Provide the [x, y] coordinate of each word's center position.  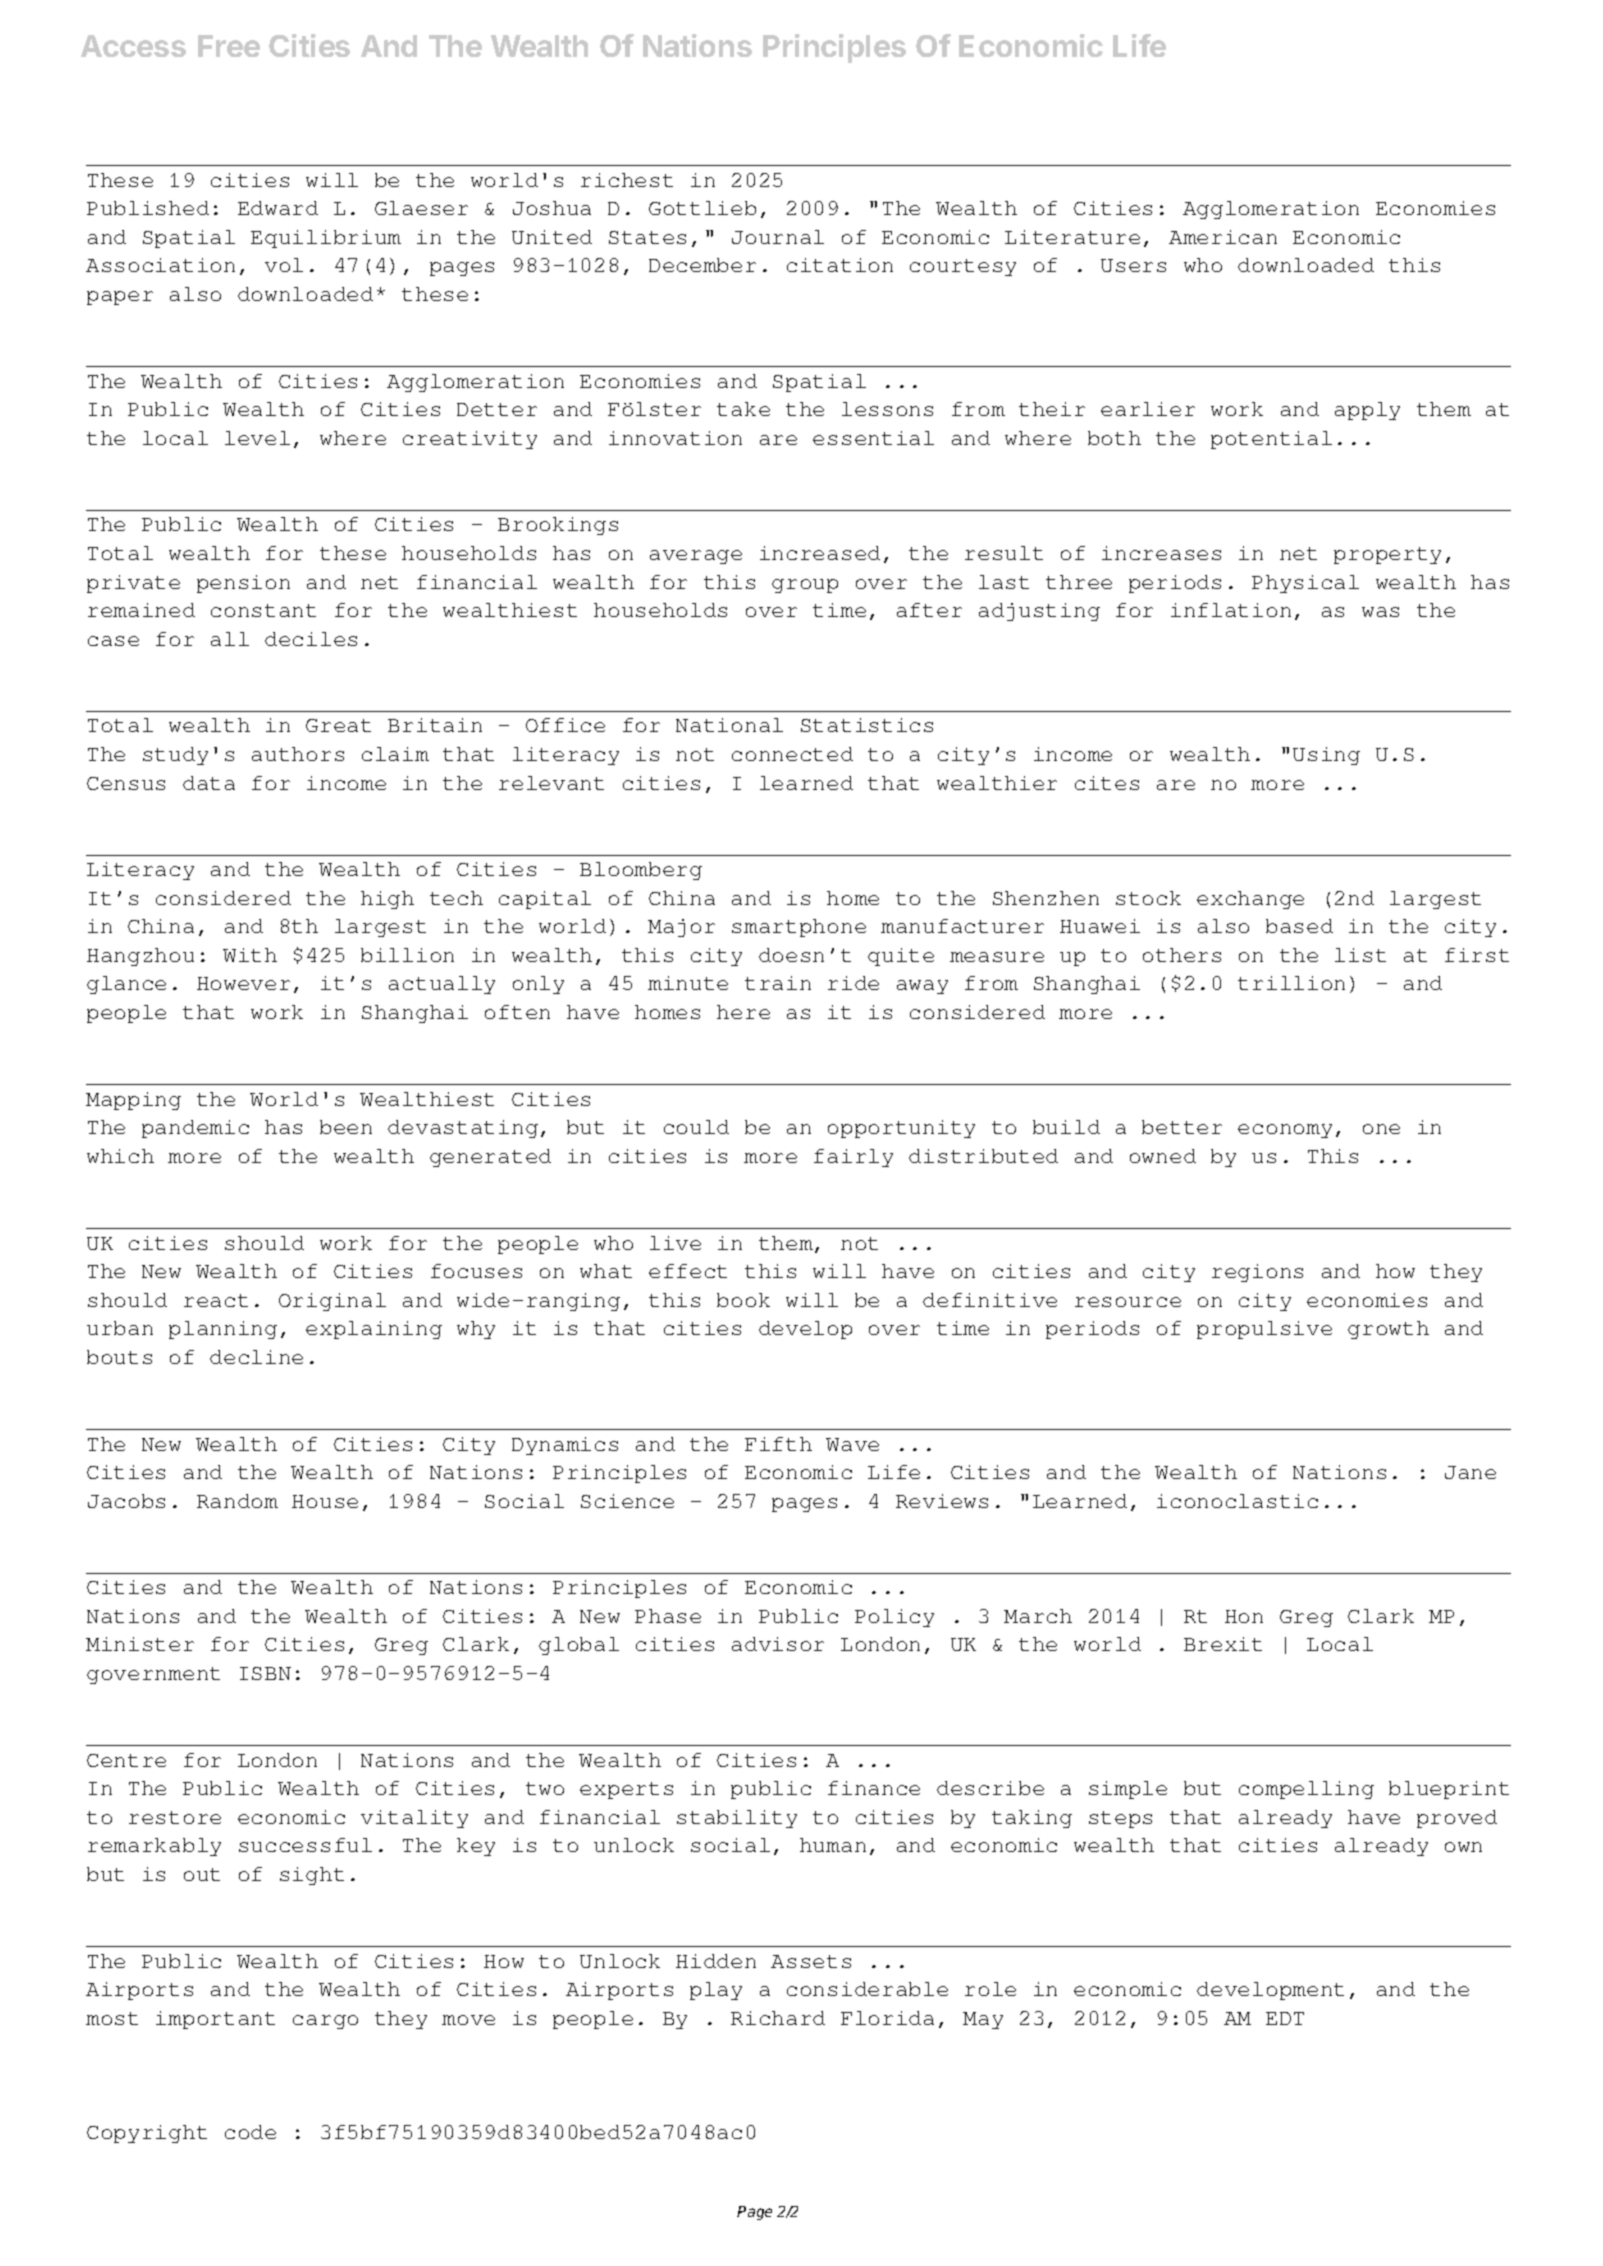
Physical [1305, 584]
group [805, 586]
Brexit [1223, 1644]
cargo [325, 2022]
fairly [853, 1158]
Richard [778, 2018]
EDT [1285, 2018]
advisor [778, 1644]
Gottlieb [702, 208]
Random [237, 1501]
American [1223, 237]
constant [263, 610]
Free [229, 46]
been [346, 1127]
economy [1285, 1131]
